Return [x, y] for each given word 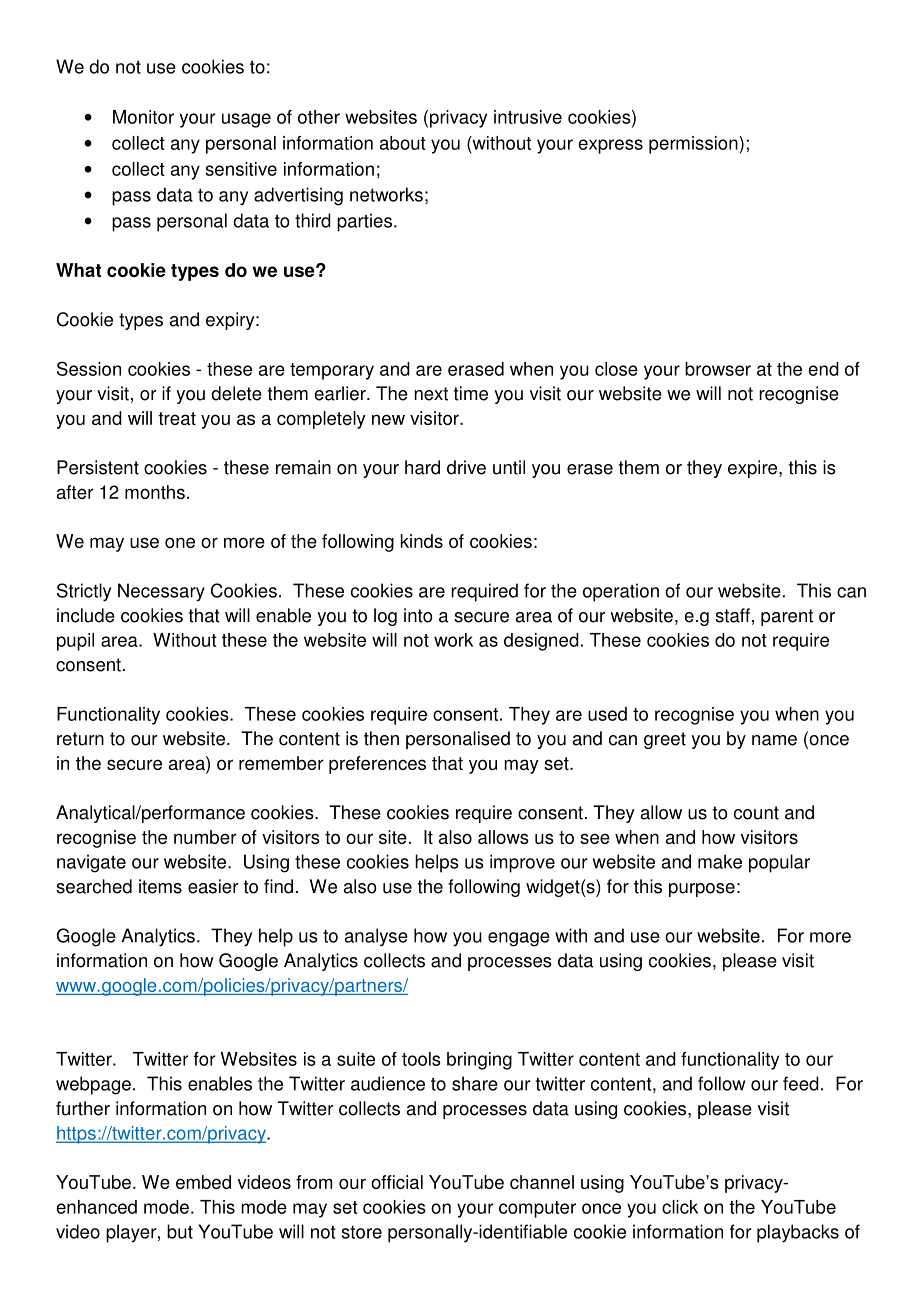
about [403, 143]
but [180, 1231]
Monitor [143, 117]
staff [732, 615]
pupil [75, 642]
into [418, 615]
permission [694, 145]
